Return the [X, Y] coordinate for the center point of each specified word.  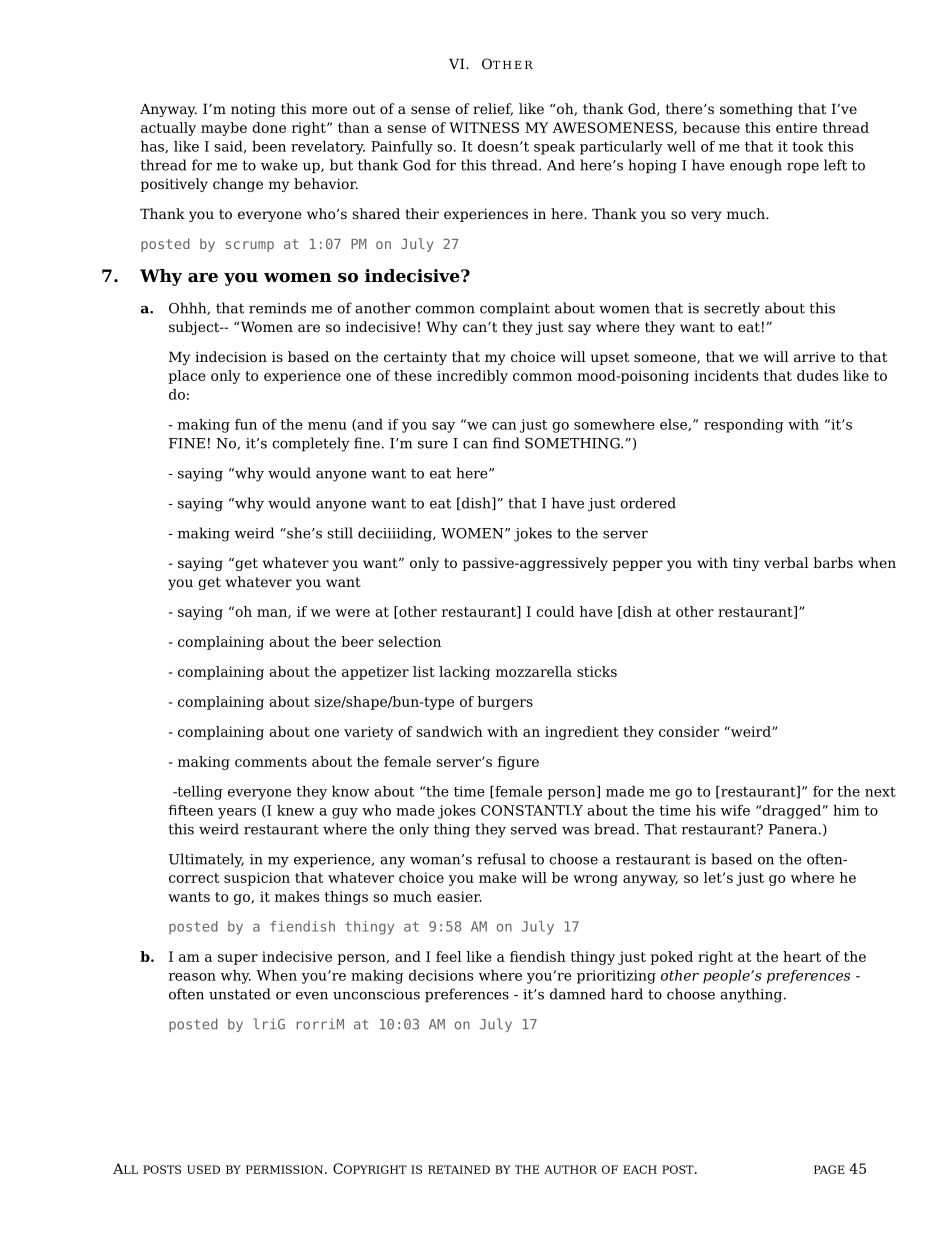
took [807, 146]
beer [357, 641]
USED [203, 1169]
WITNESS [484, 127]
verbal [786, 562]
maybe [224, 129]
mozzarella [534, 671]
